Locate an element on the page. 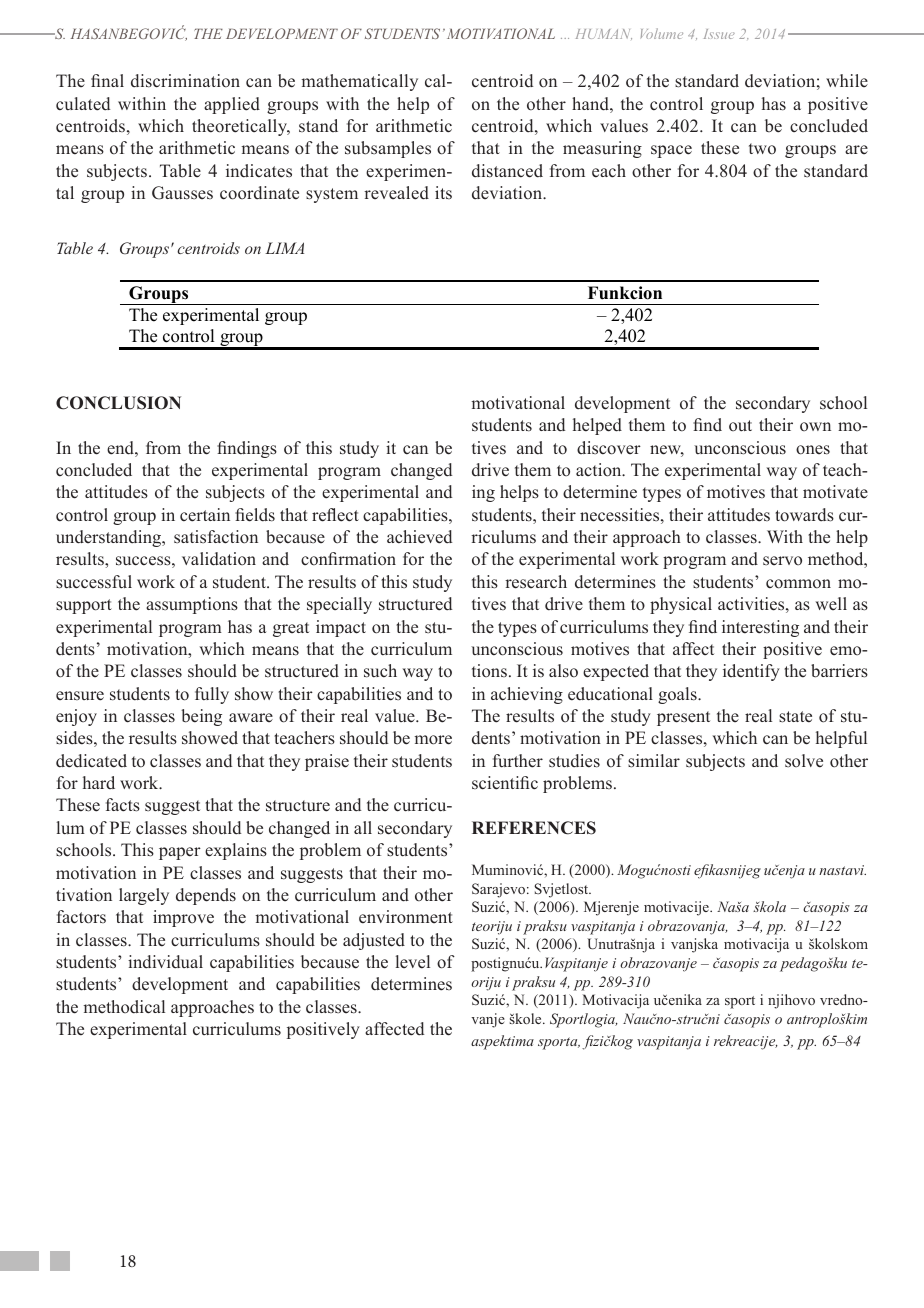 The image size is (924, 1308). certain is located at coordinates (205, 515).
